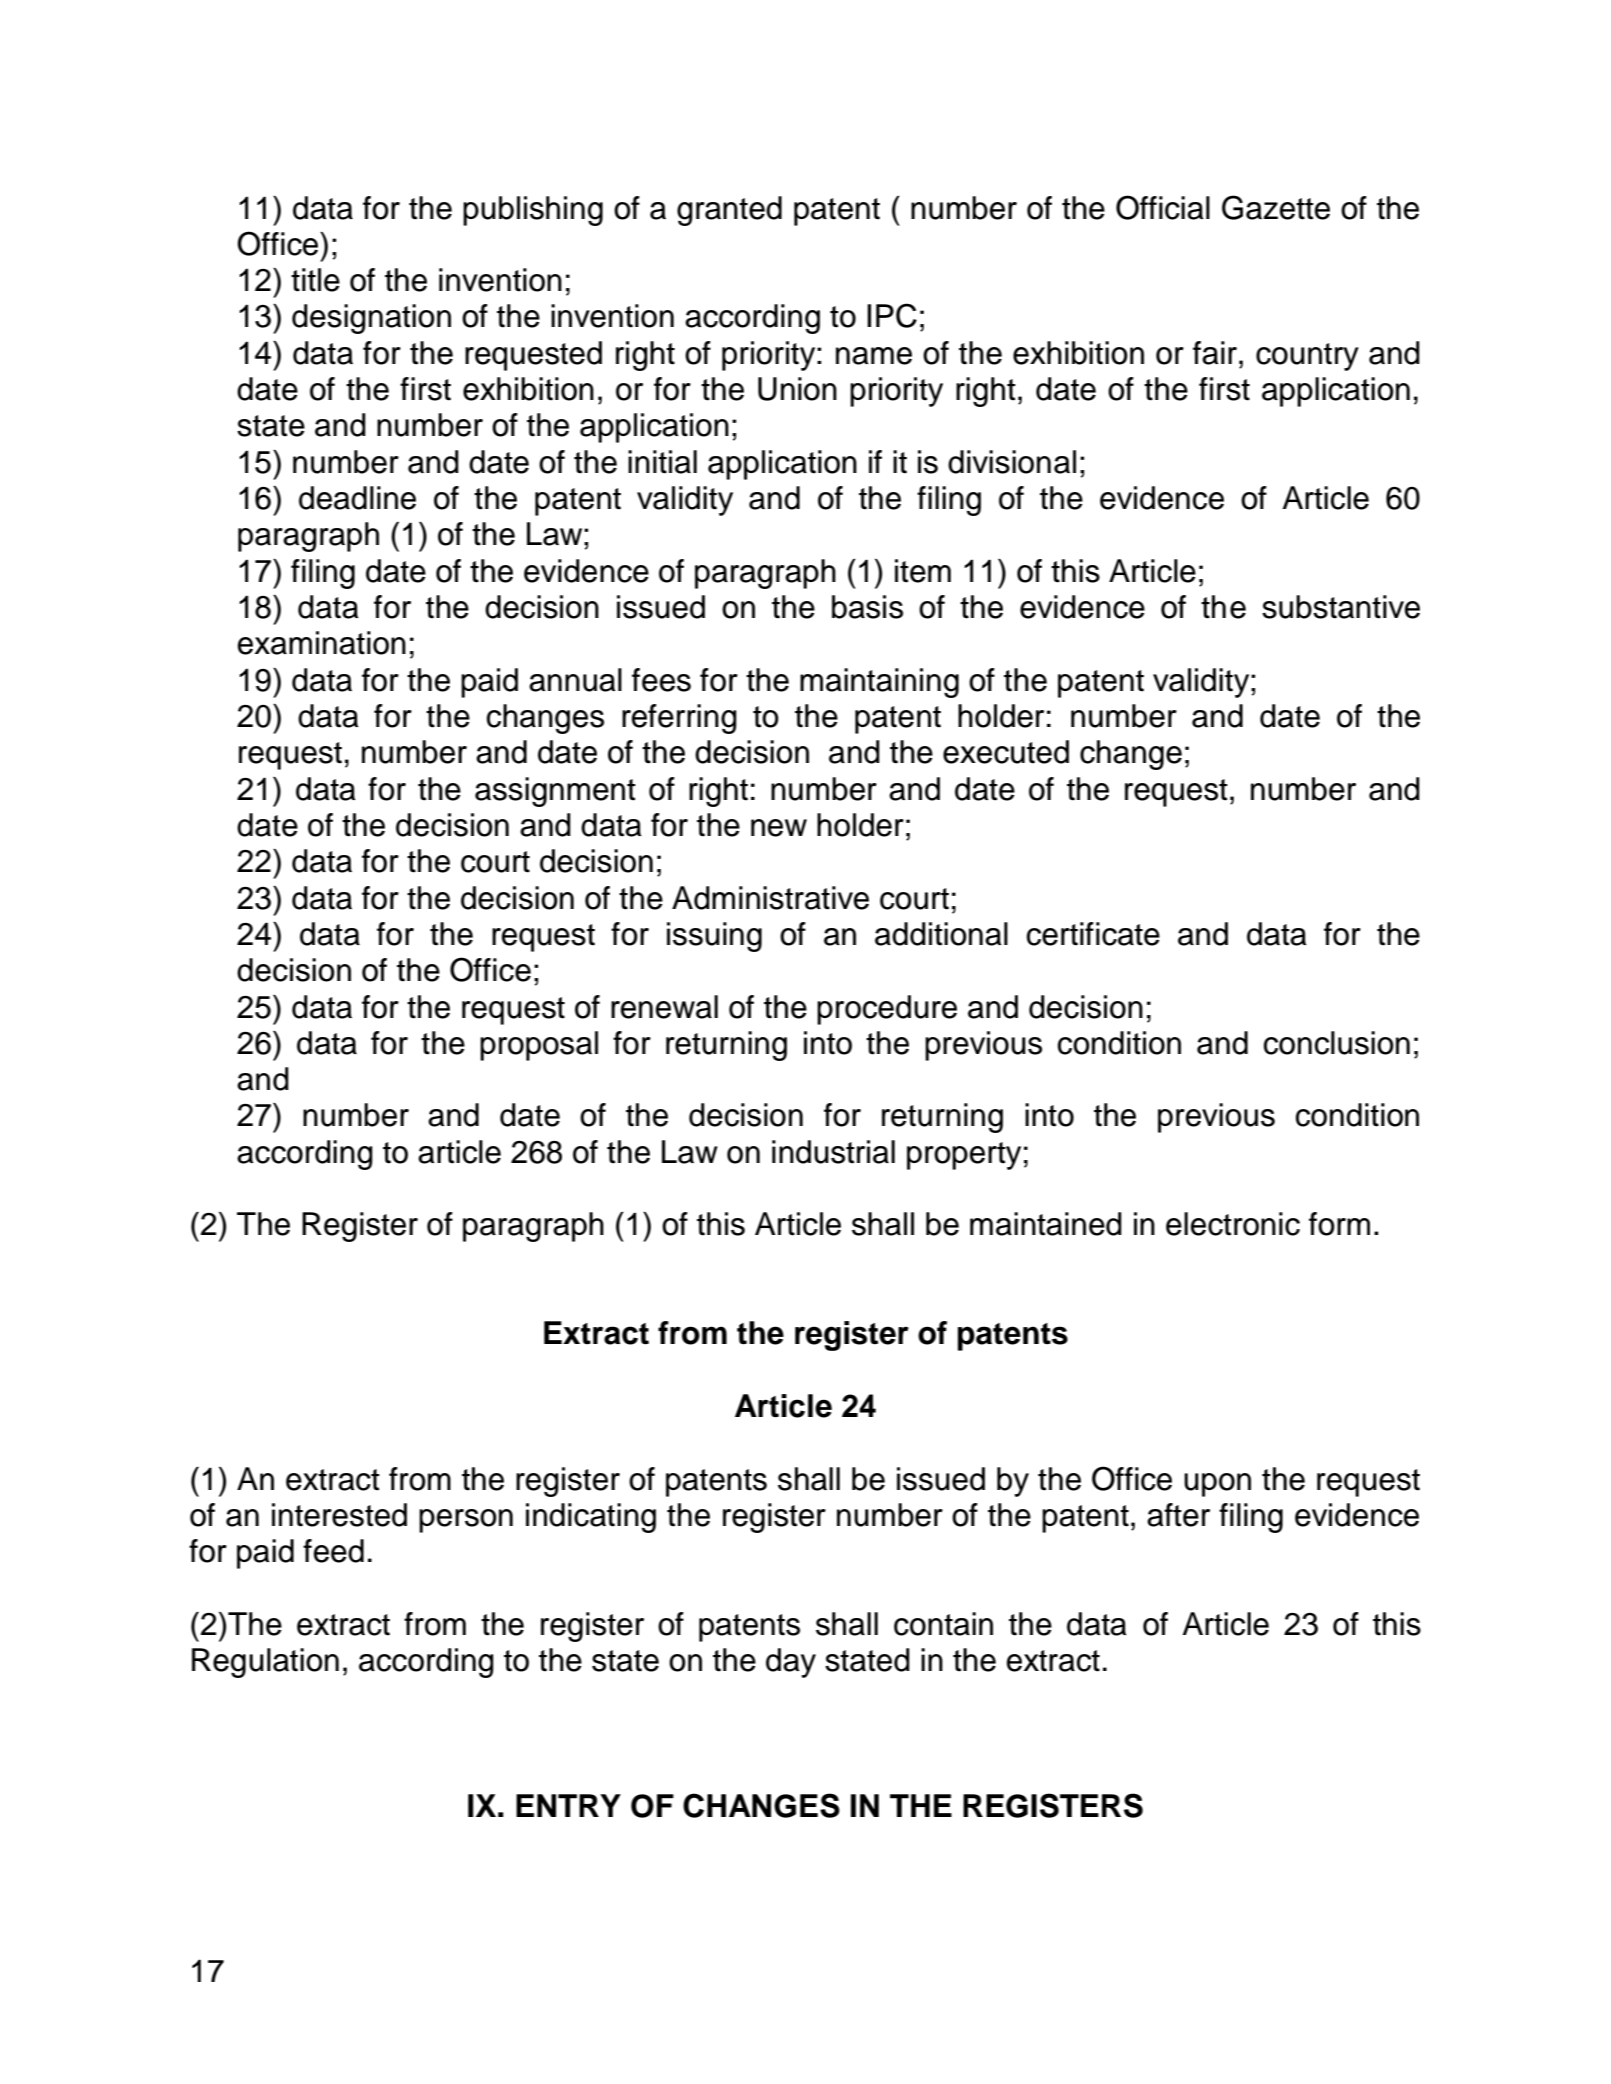  Describe the element at coordinates (1163, 207) in the image. I see `Official` at that location.
